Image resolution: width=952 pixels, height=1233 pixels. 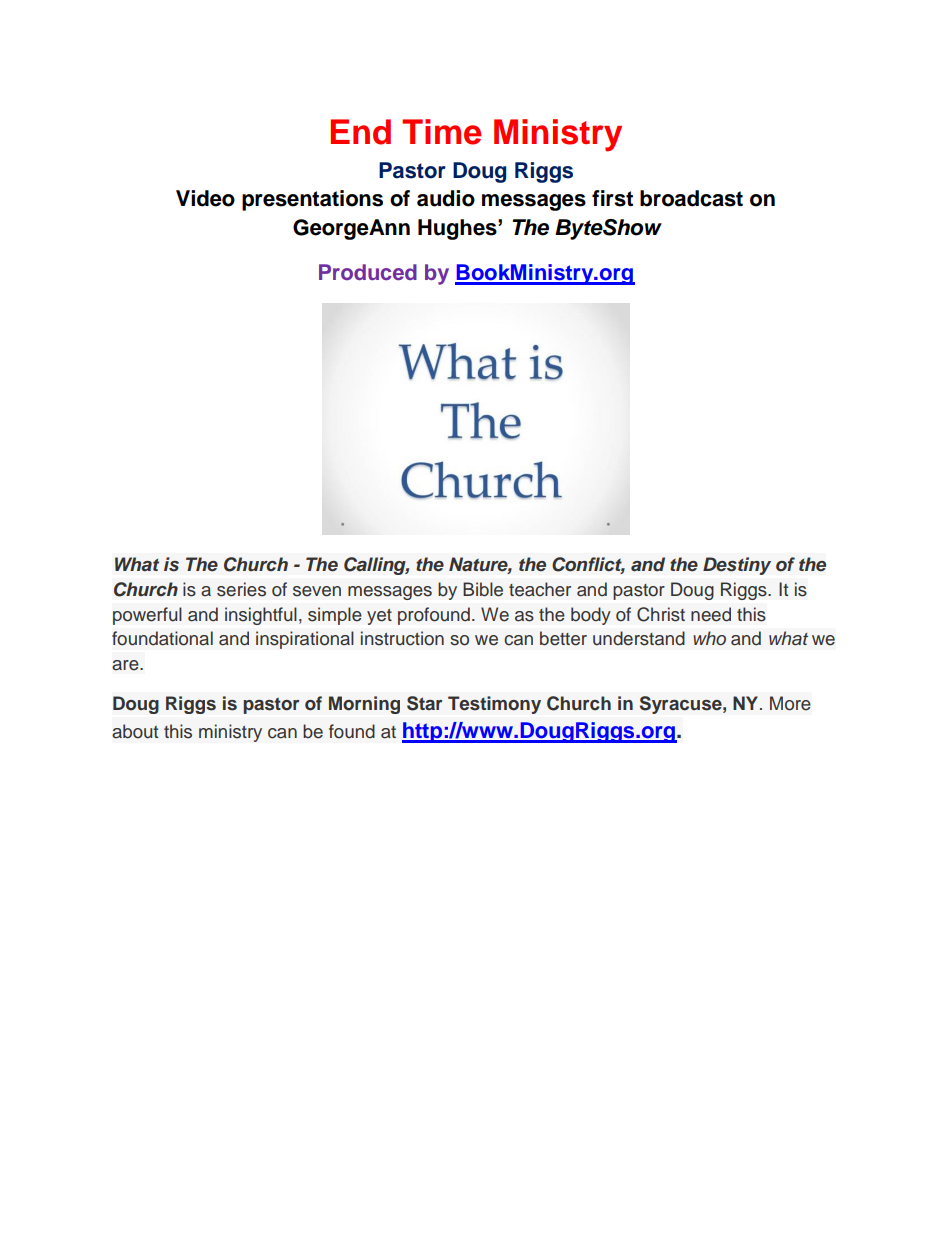 I want to click on series, so click(x=241, y=589).
